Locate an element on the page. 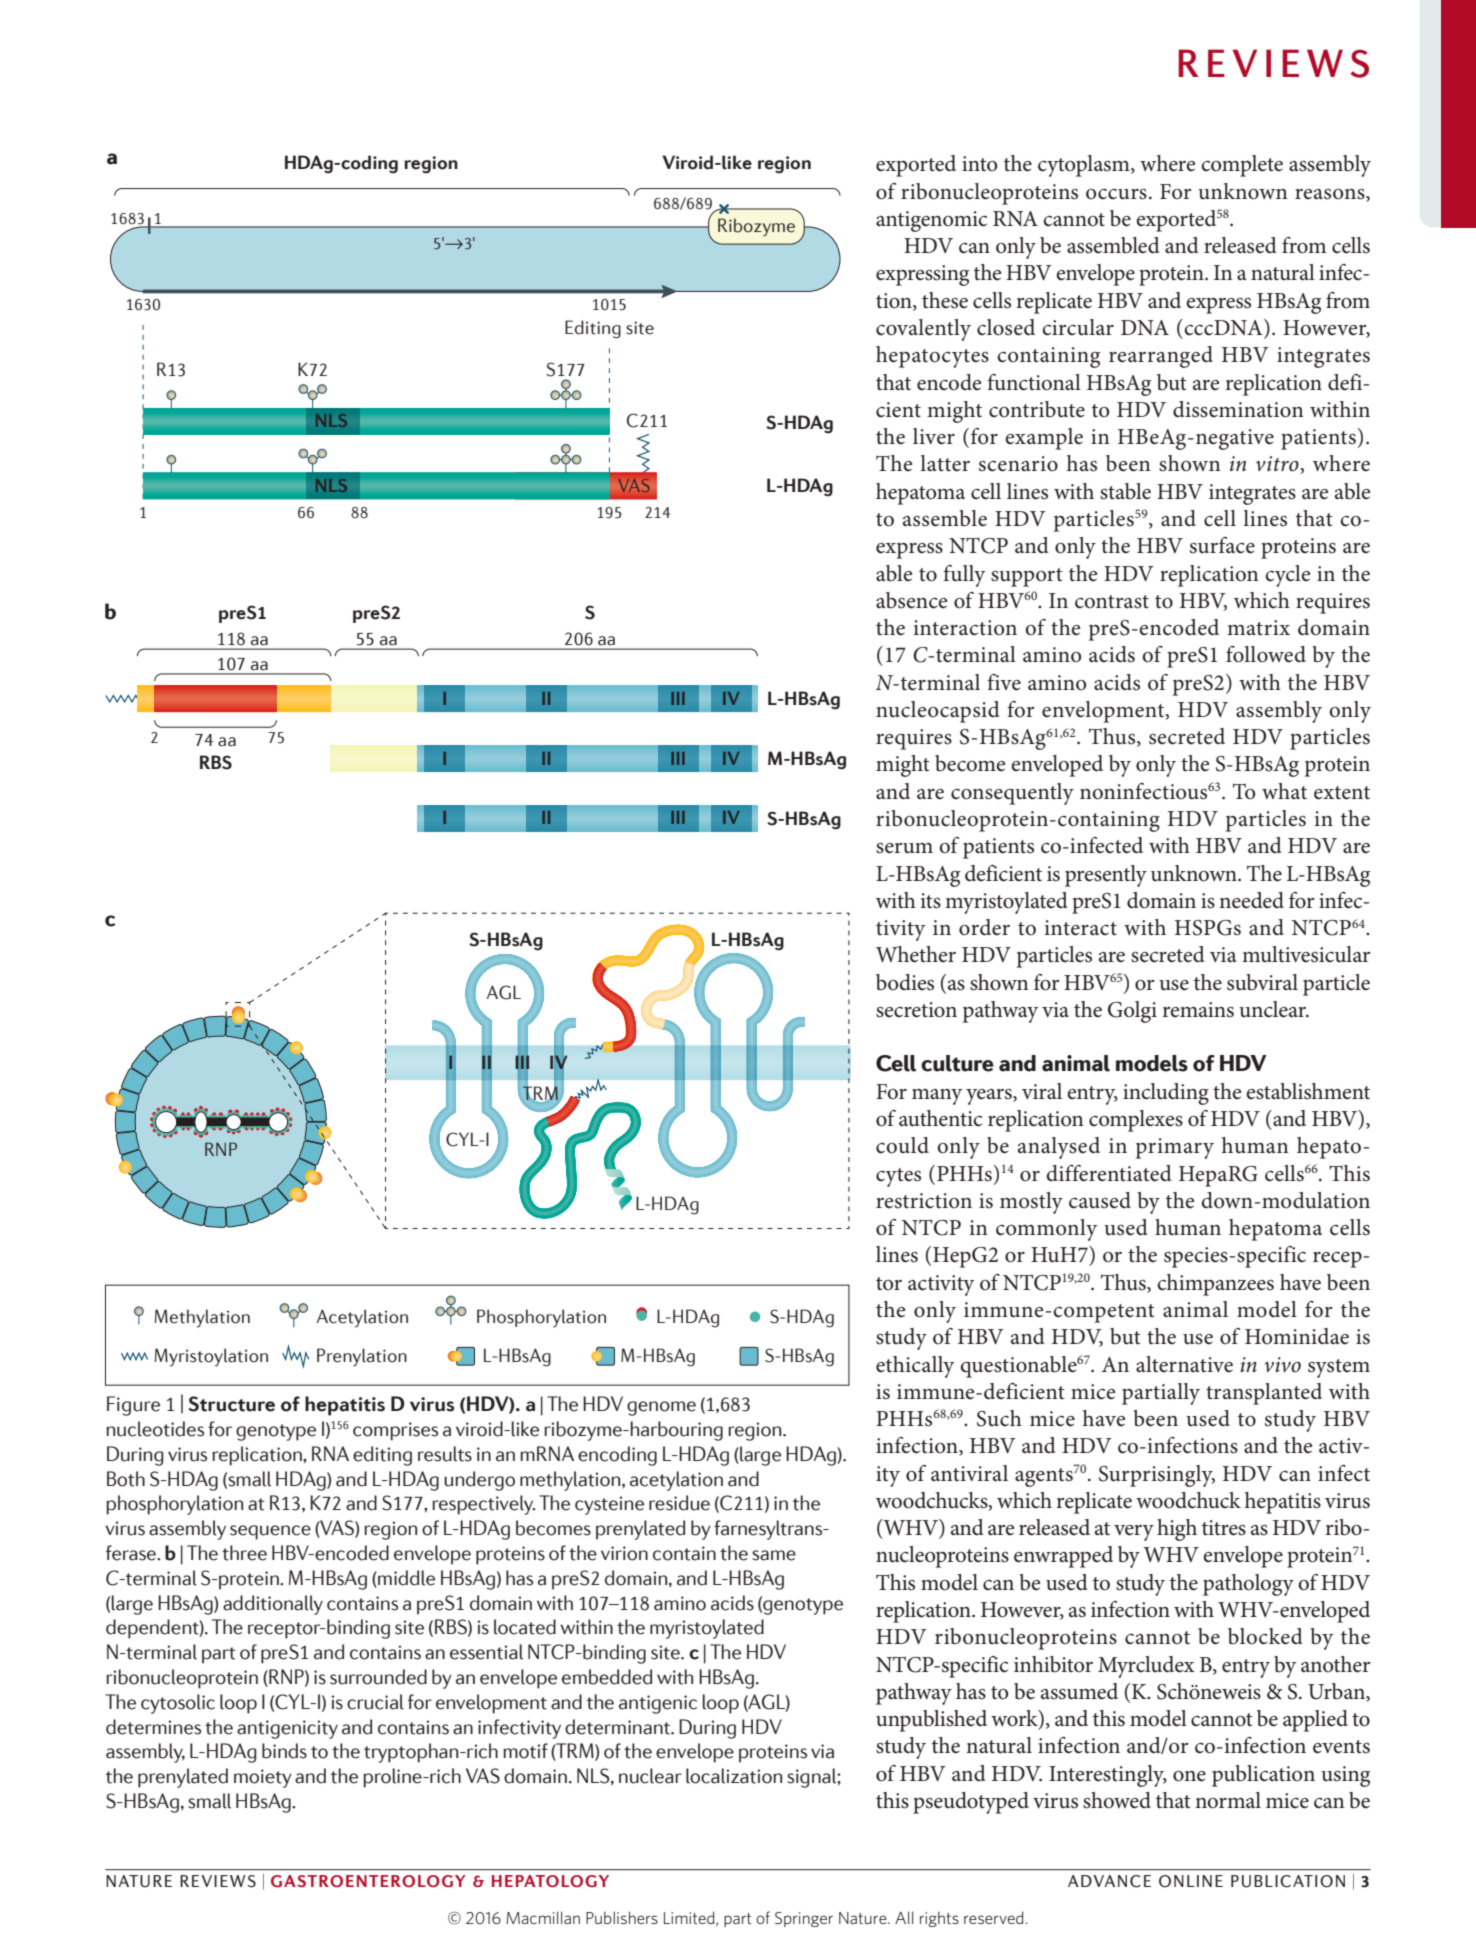 The image size is (1476, 1940). nuclear is located at coordinates (650, 1776).
